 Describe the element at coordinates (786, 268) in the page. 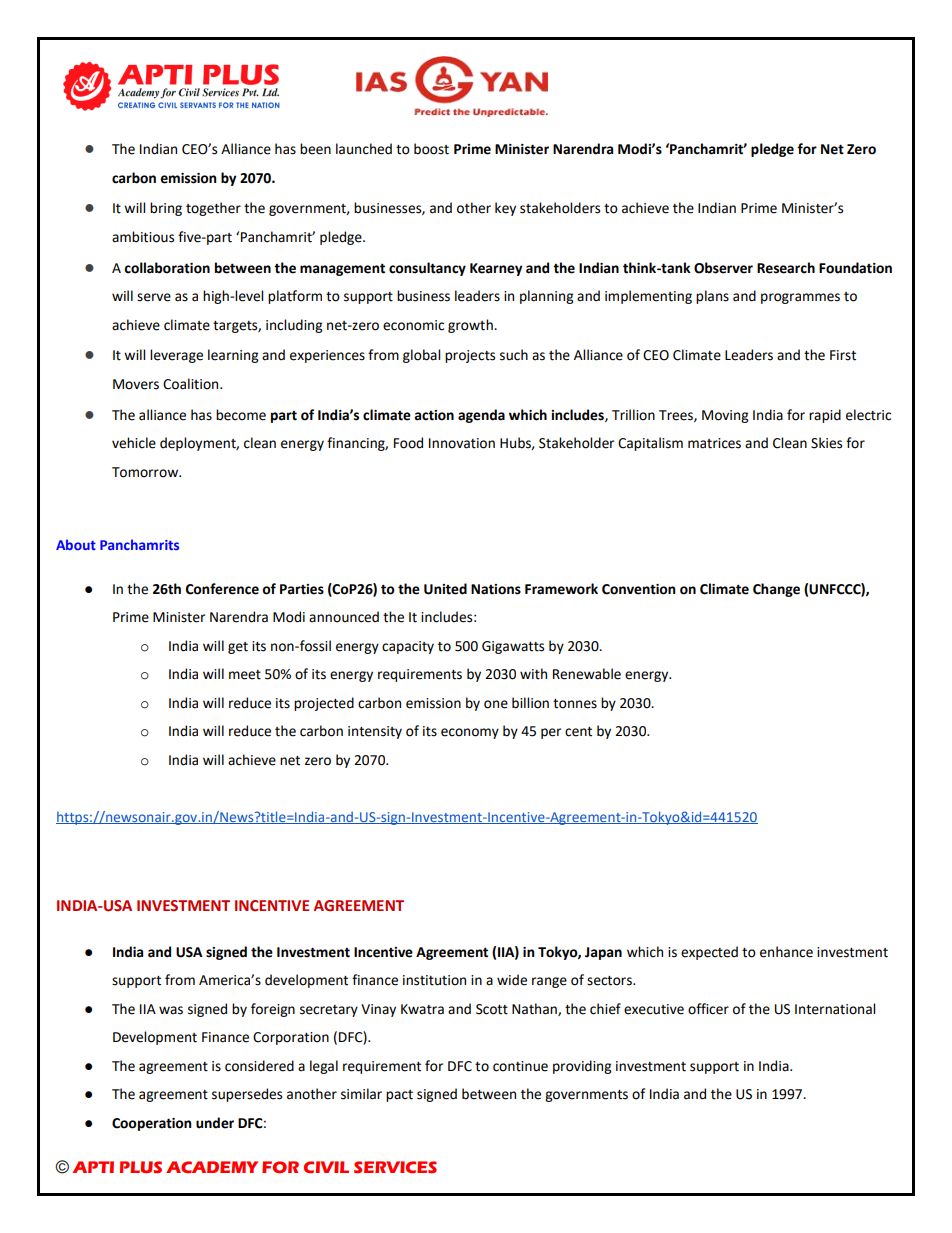

I see `Research` at that location.
